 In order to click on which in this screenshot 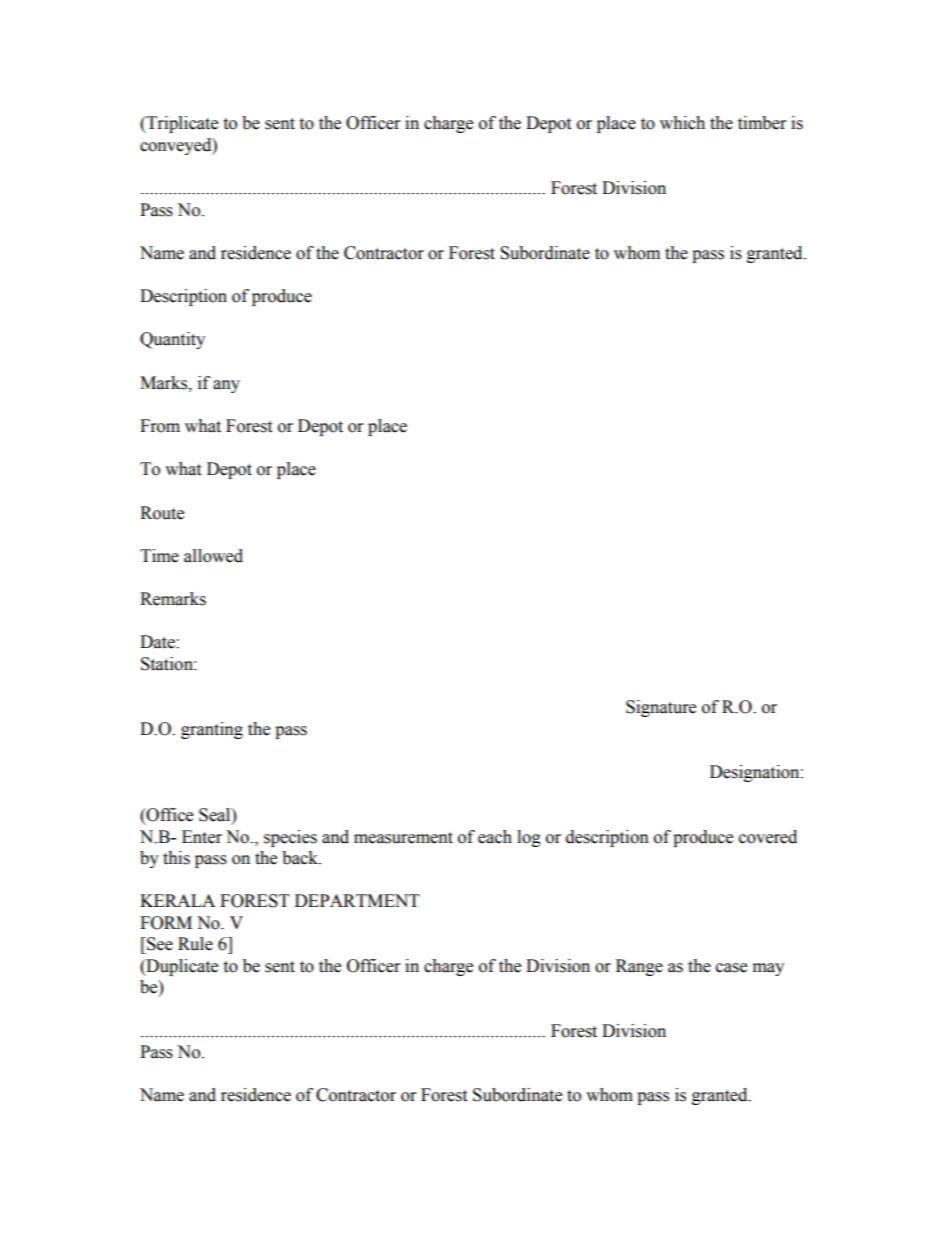, I will do `click(682, 123)`.
